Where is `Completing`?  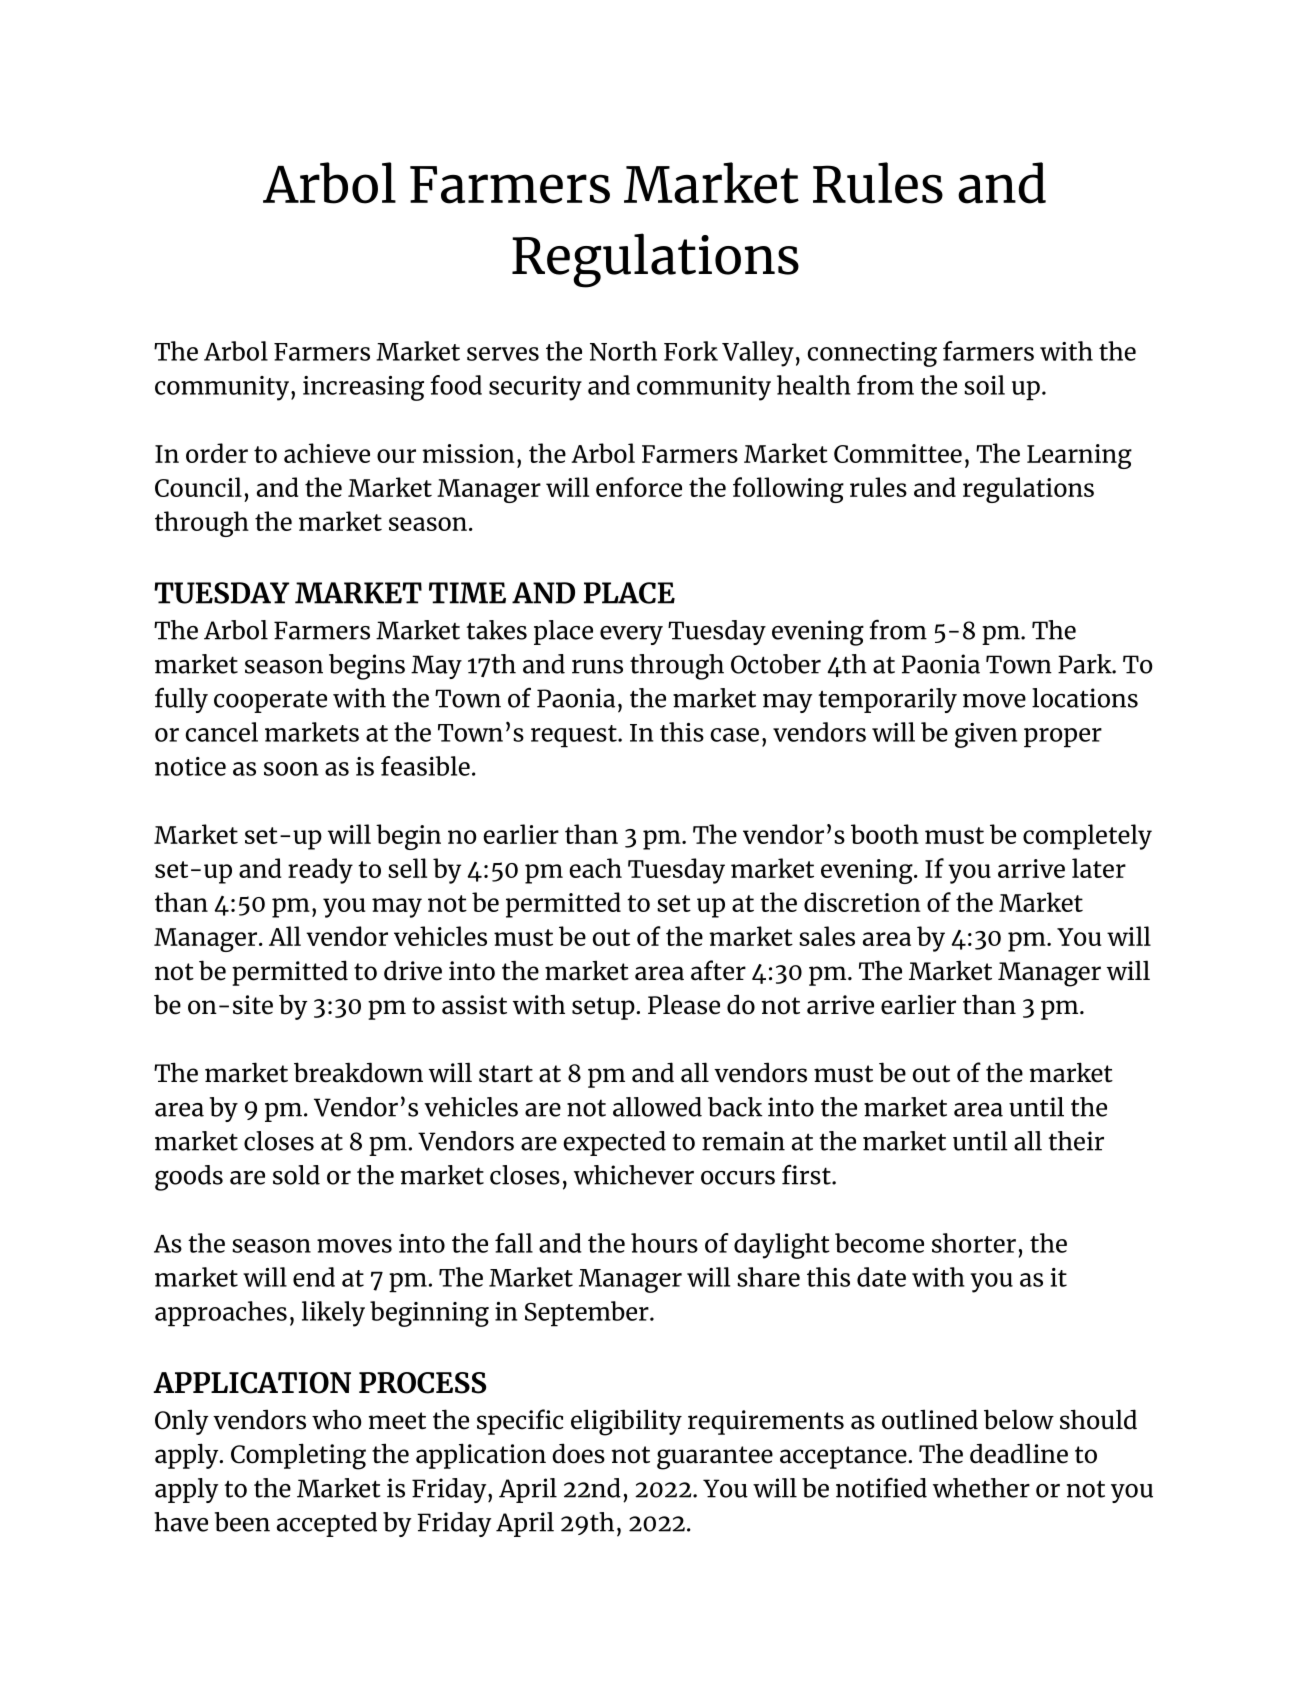 Completing is located at coordinates (298, 1456).
